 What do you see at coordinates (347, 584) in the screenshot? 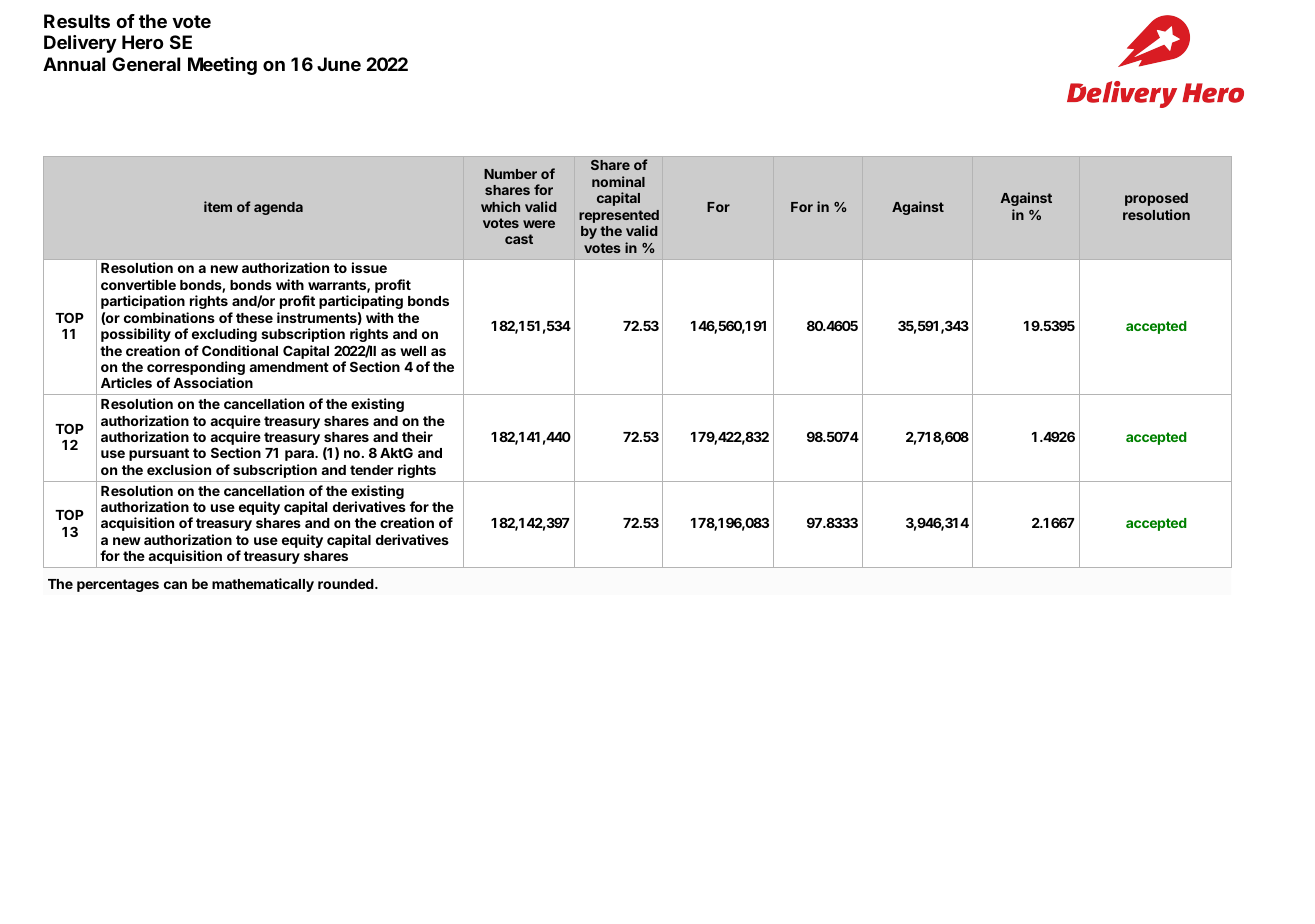
I see `rounded` at bounding box center [347, 584].
